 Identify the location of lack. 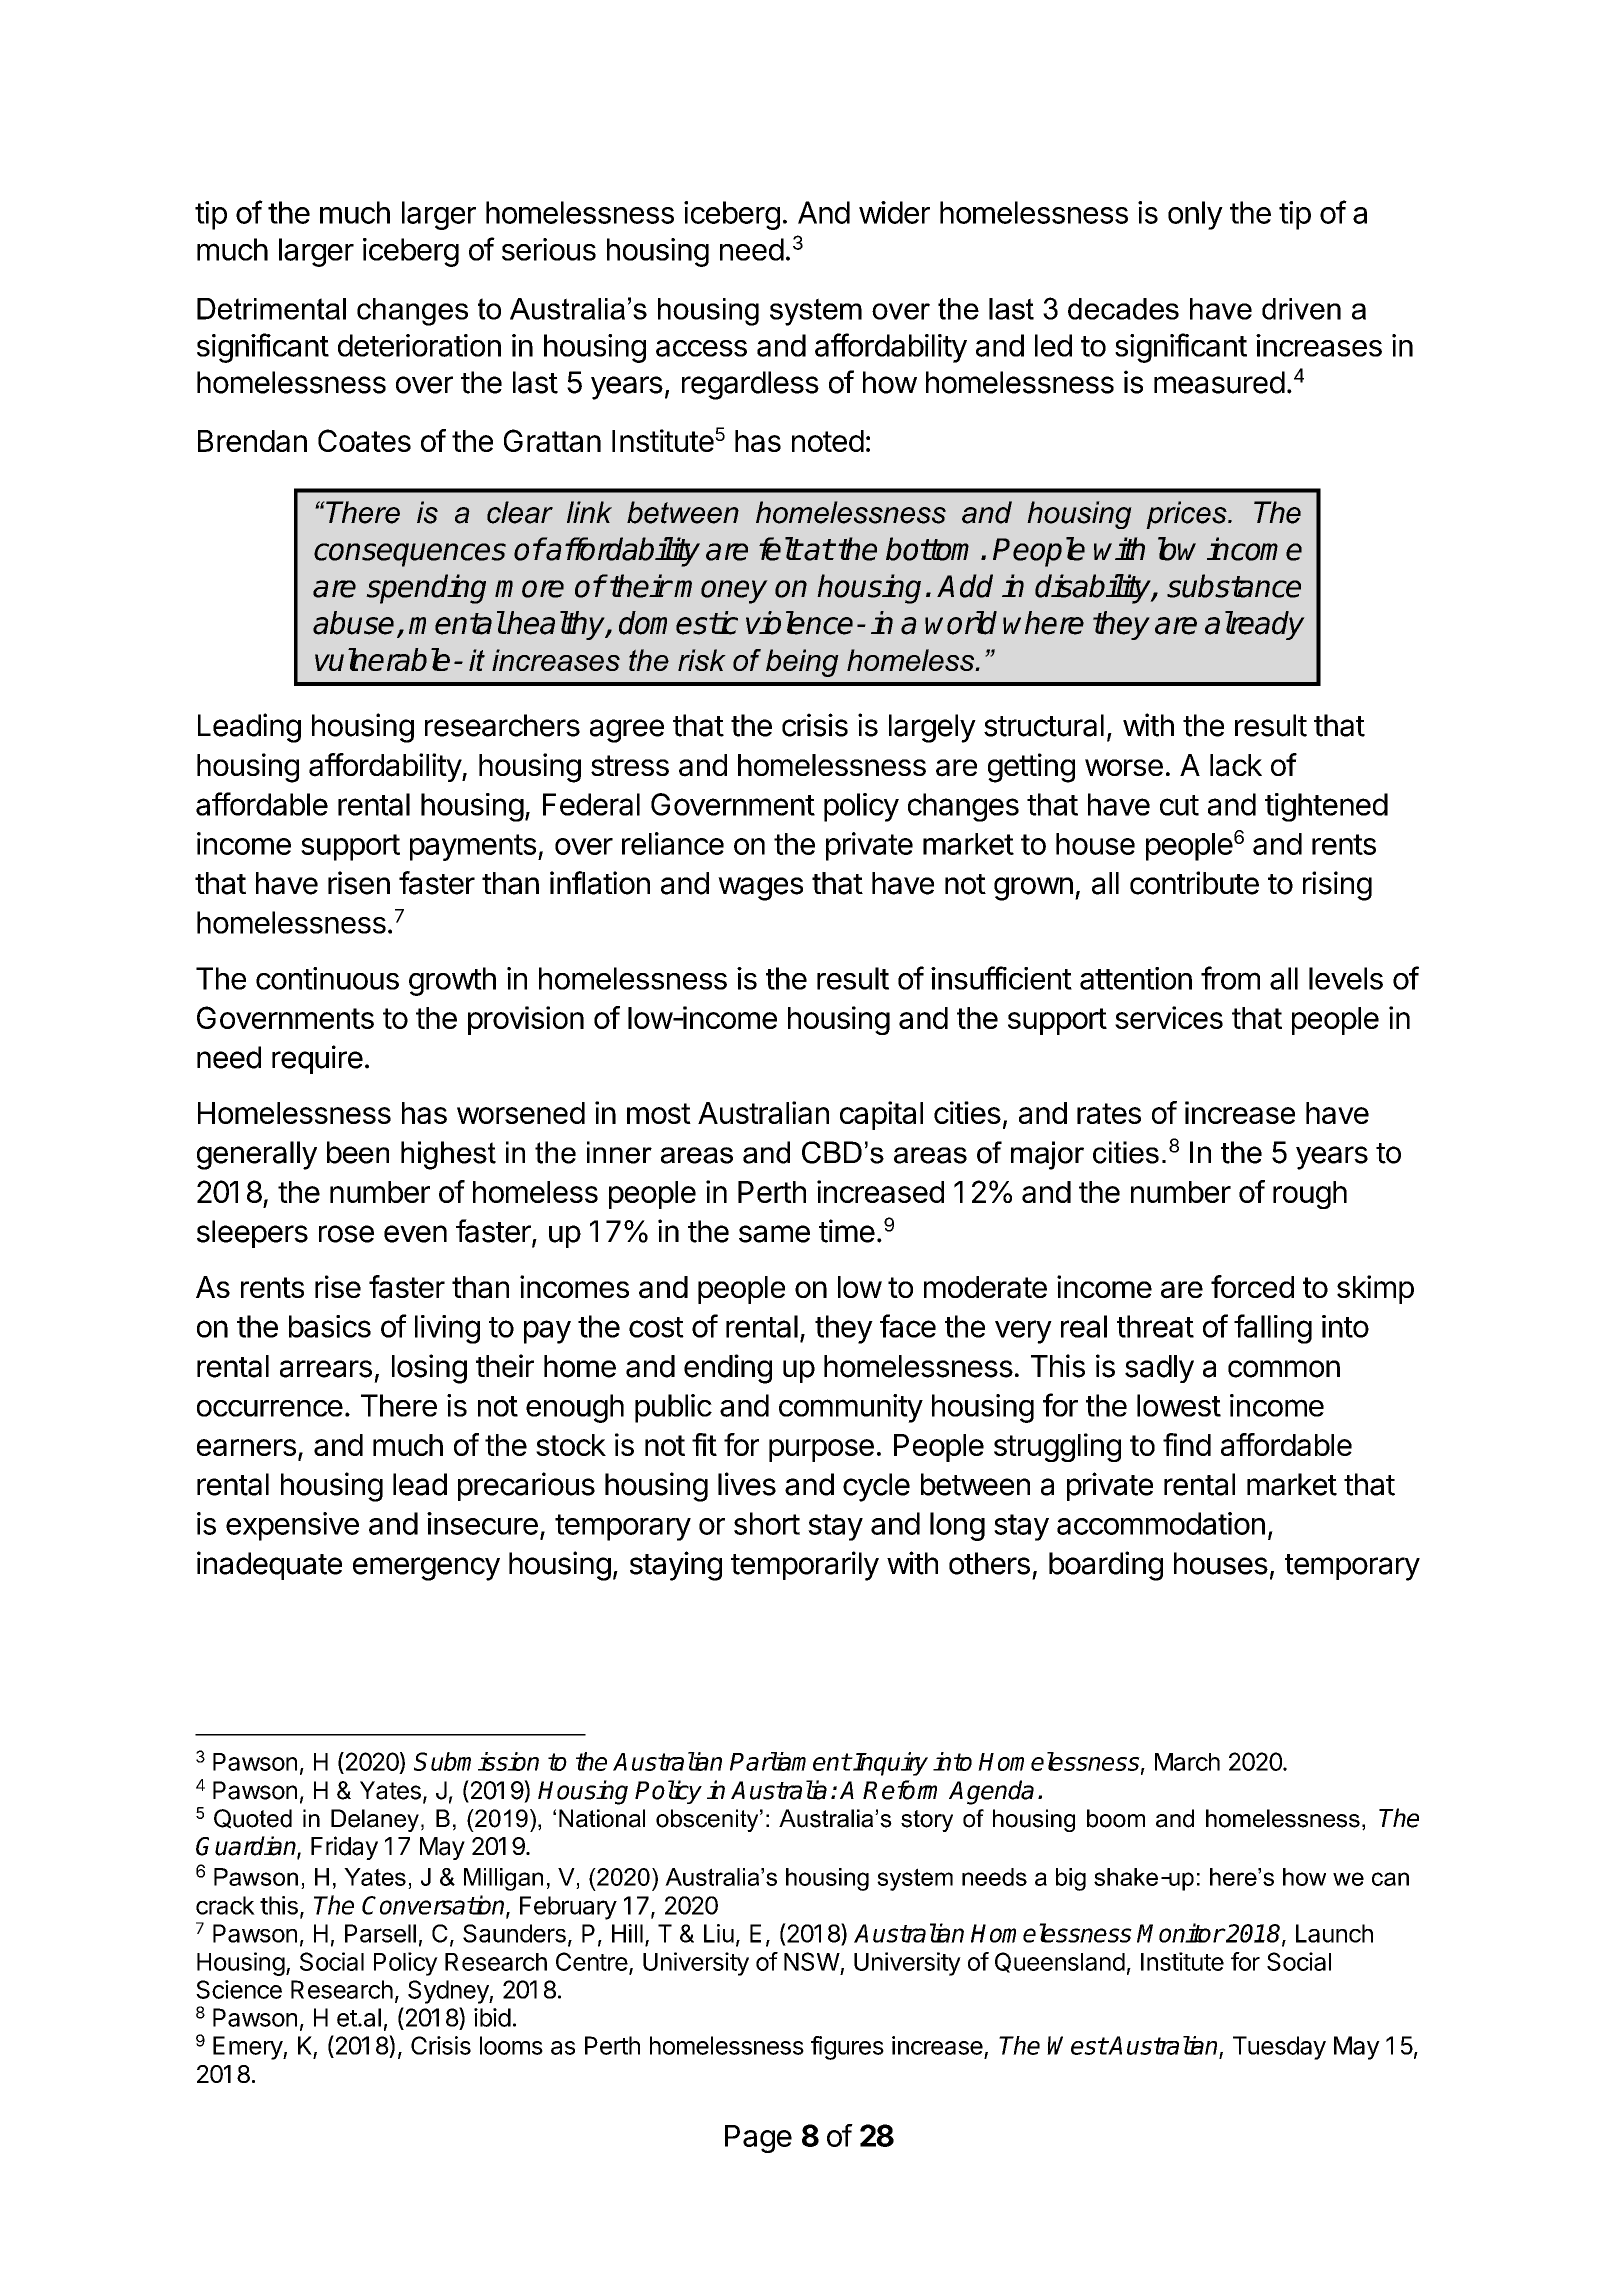
(1236, 765).
